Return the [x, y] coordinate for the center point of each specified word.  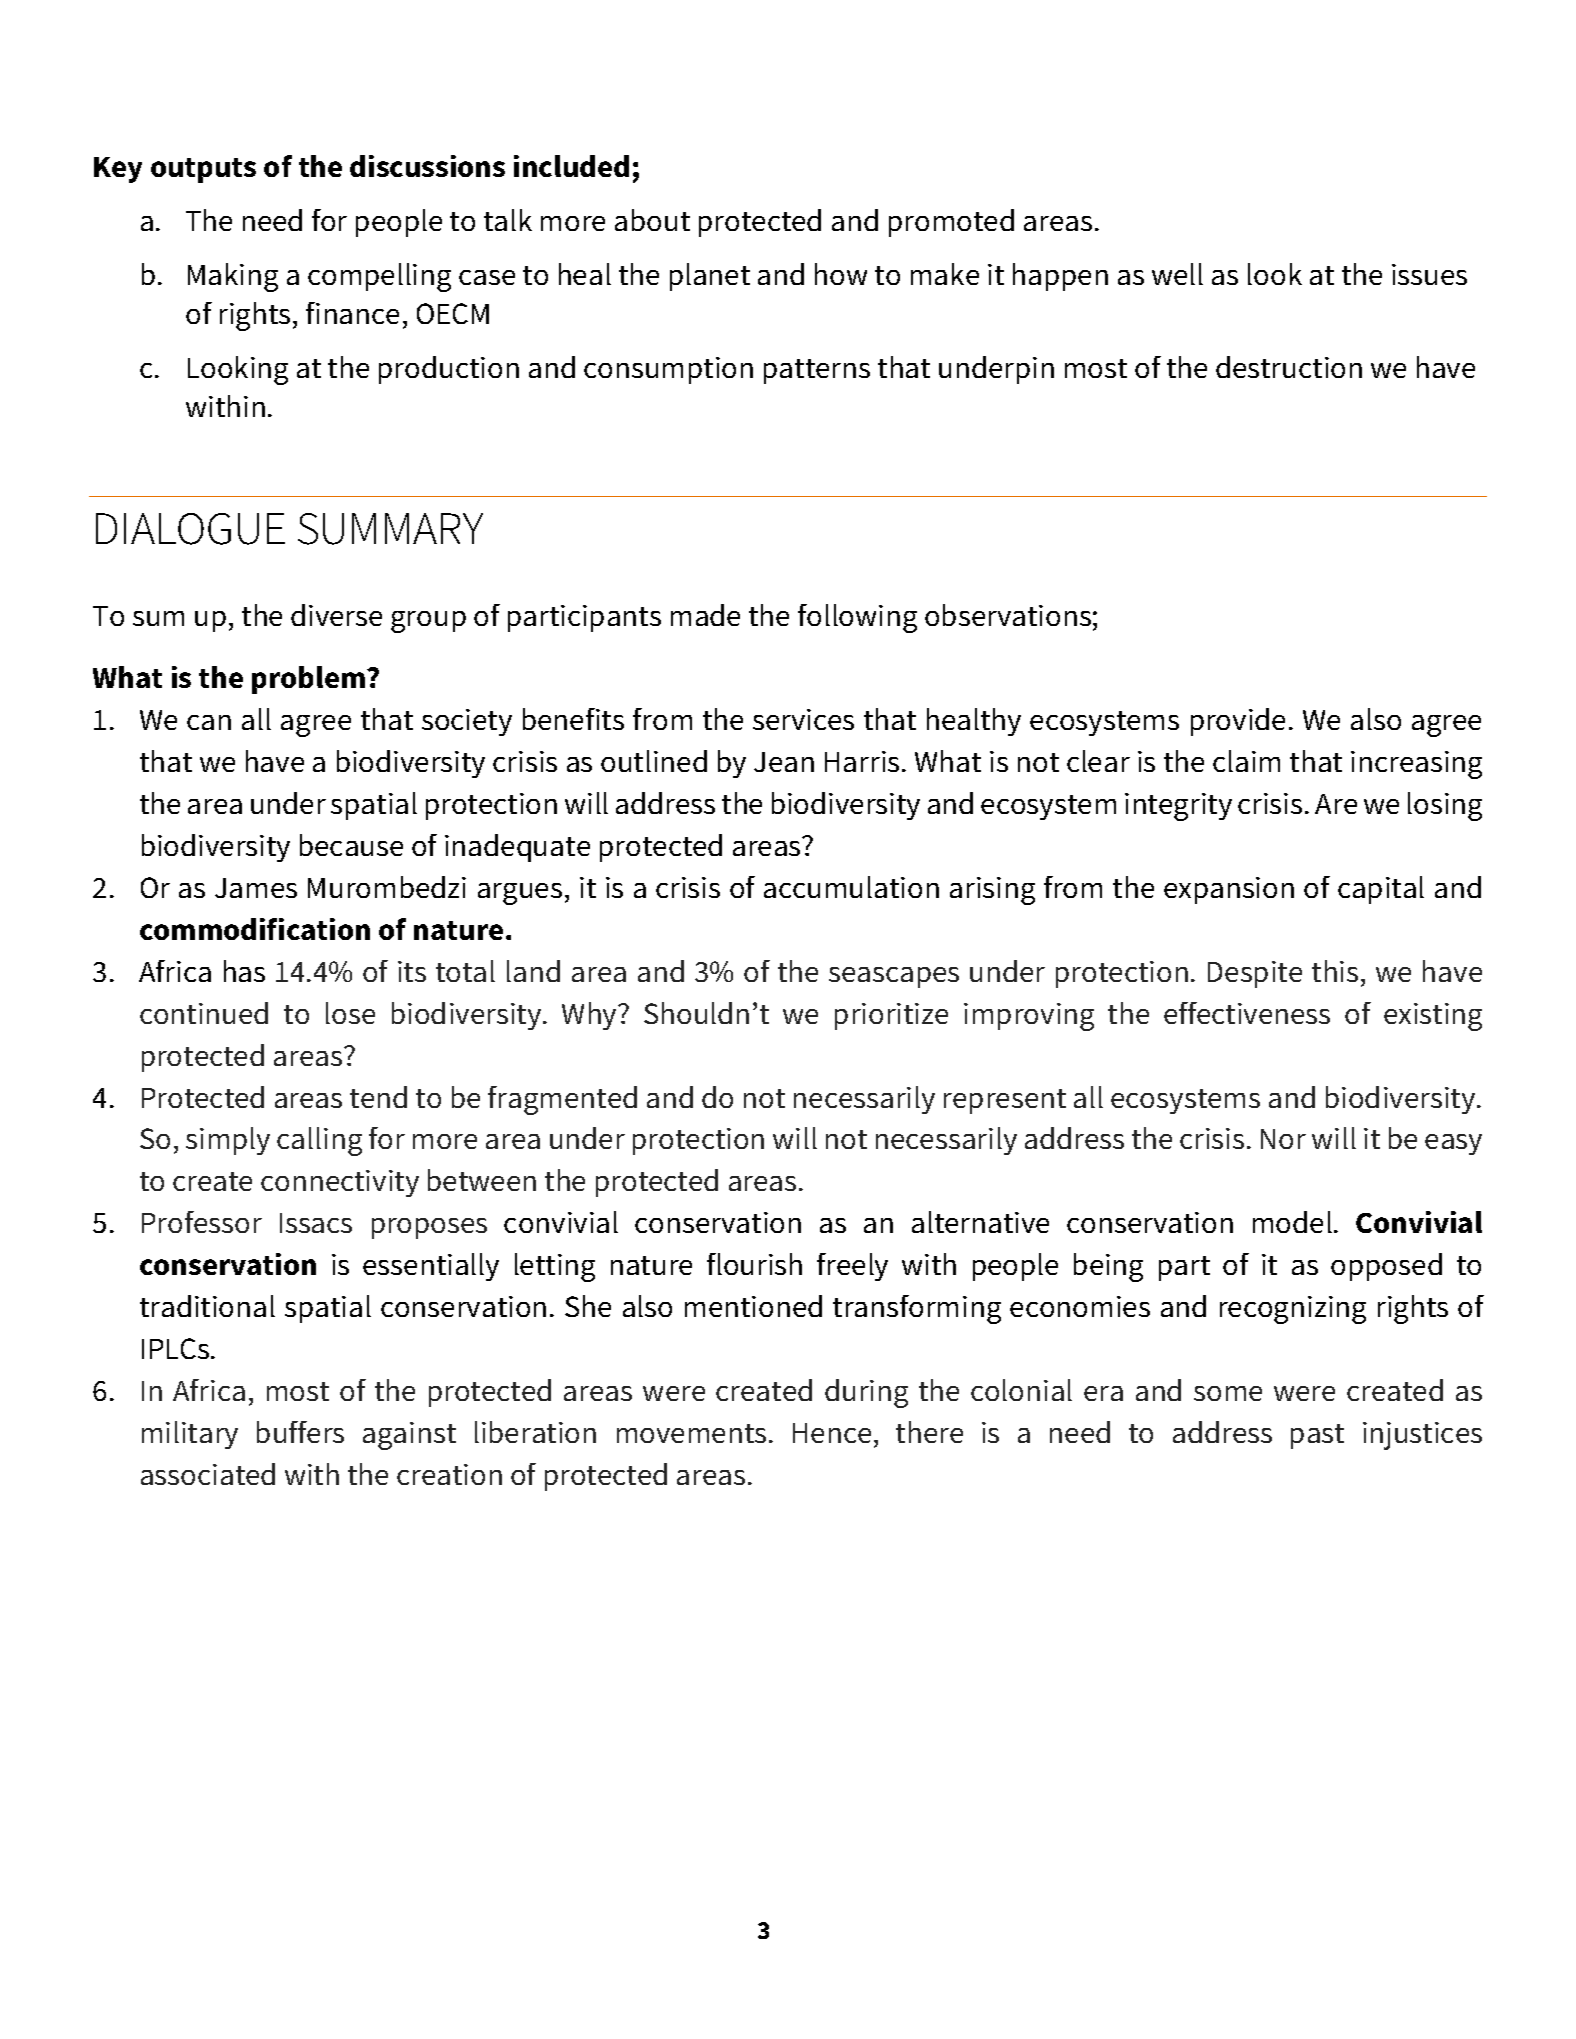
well [1177, 274]
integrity [1178, 807]
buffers [300, 1432]
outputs [203, 170]
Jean [784, 762]
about [652, 220]
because [351, 845]
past [1317, 1436]
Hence [832, 1433]
